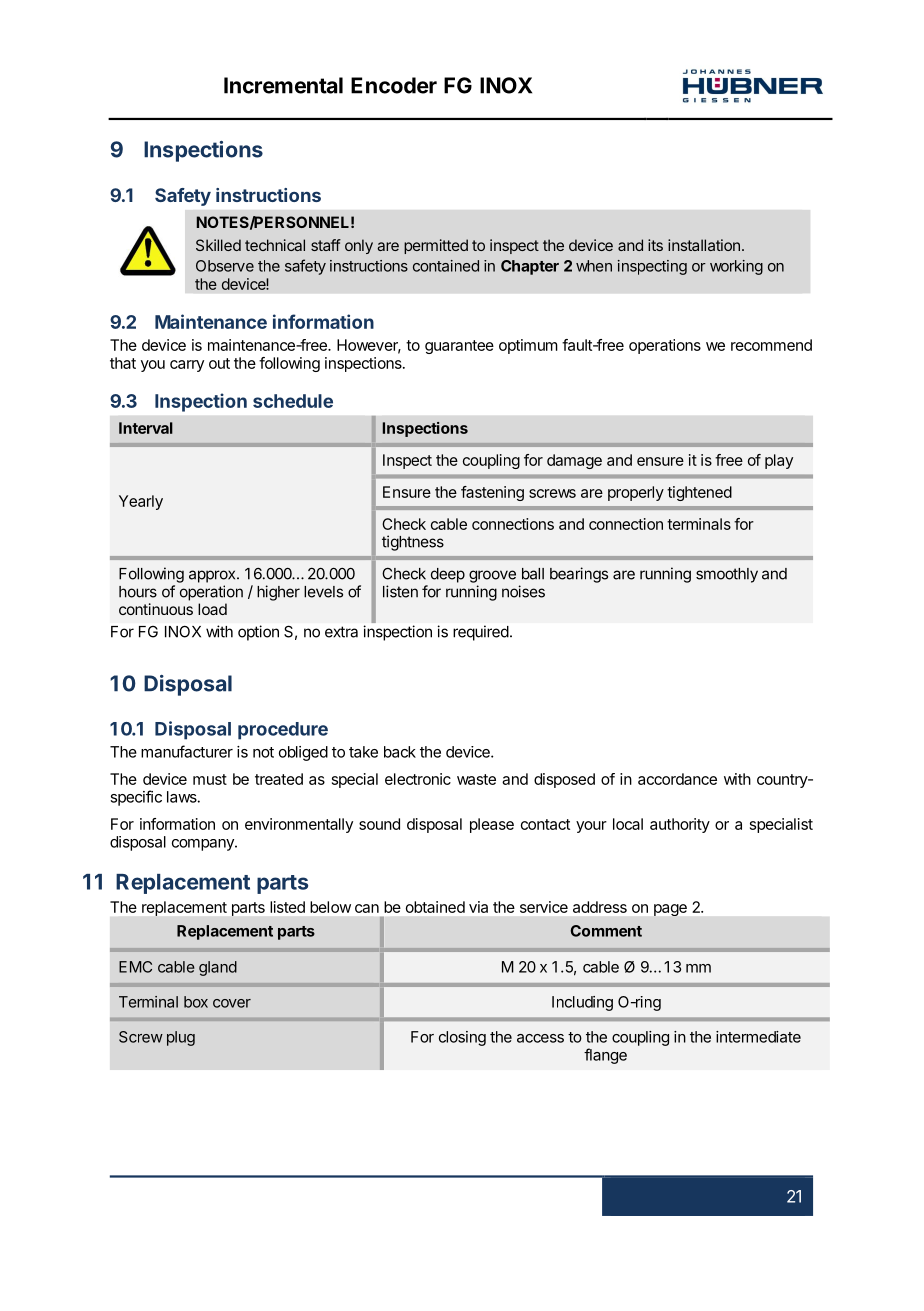 The image size is (924, 1311). I want to click on smoothly, so click(727, 575).
